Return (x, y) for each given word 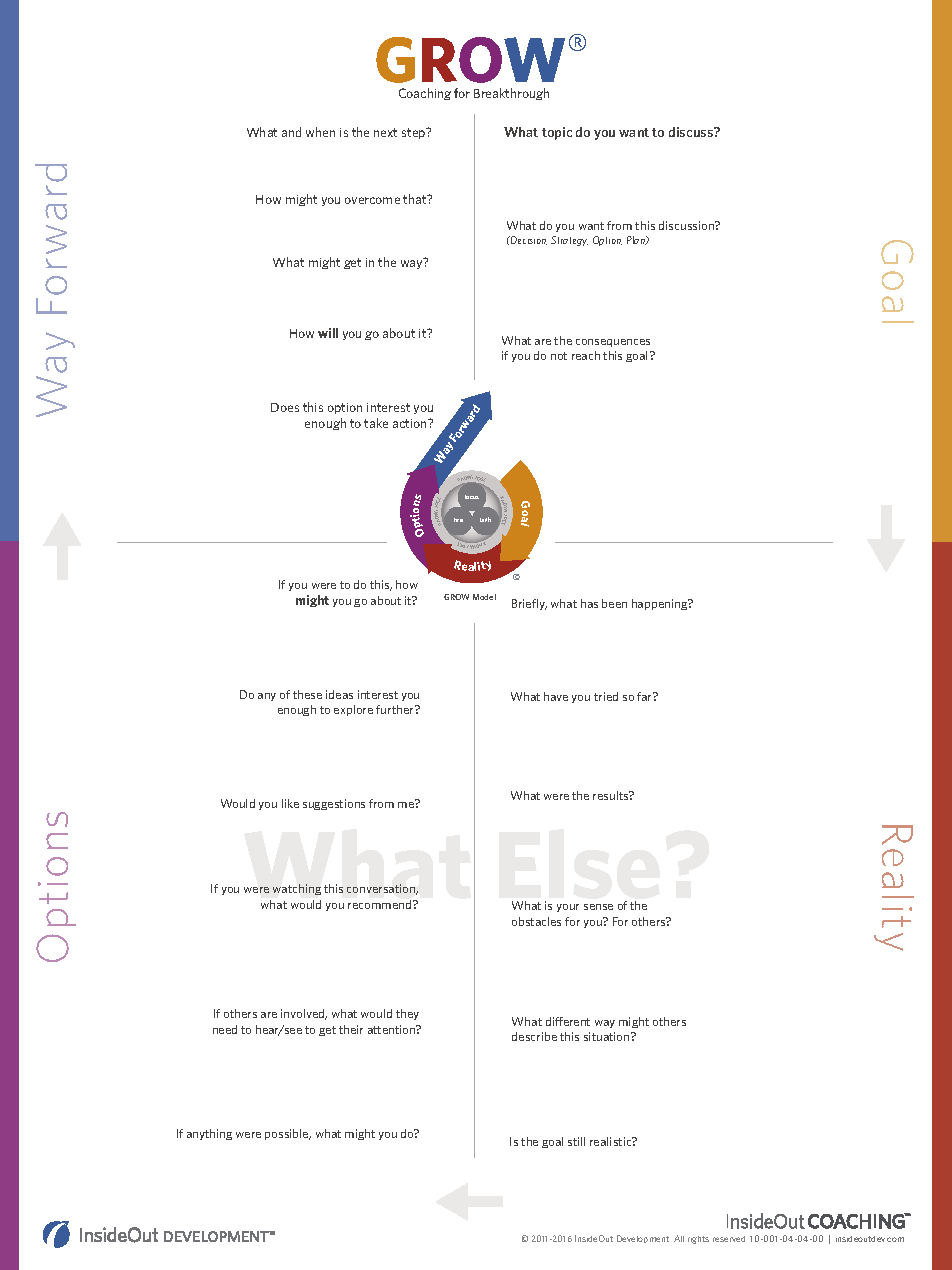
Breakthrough (511, 94)
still (576, 1141)
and (291, 132)
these (307, 694)
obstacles (536, 921)
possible (288, 1134)
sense (598, 907)
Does (285, 407)
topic (557, 133)
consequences (613, 343)
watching (297, 889)
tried (606, 696)
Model (484, 597)
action (411, 423)
